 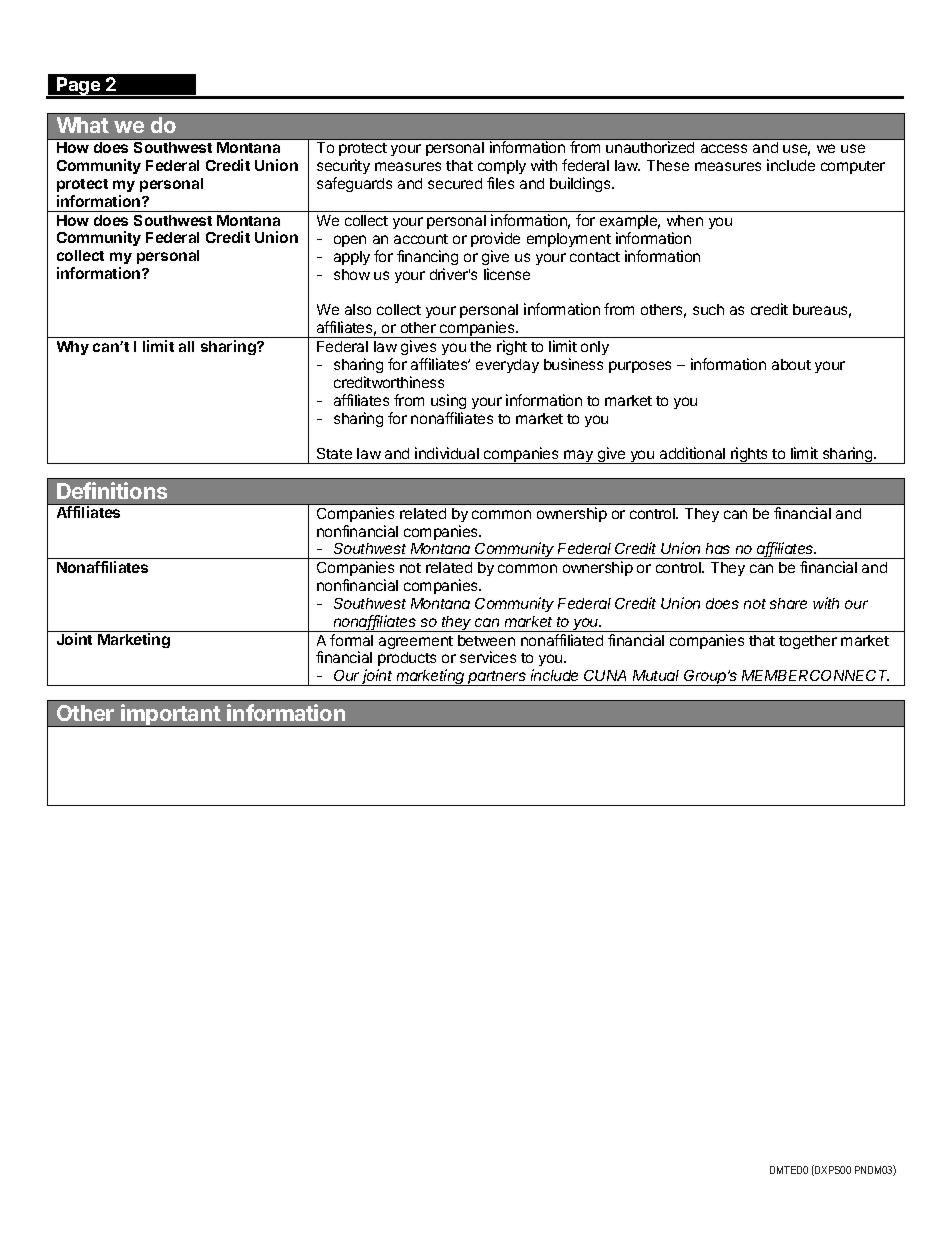 What do you see at coordinates (724, 148) in the image?
I see `access` at bounding box center [724, 148].
